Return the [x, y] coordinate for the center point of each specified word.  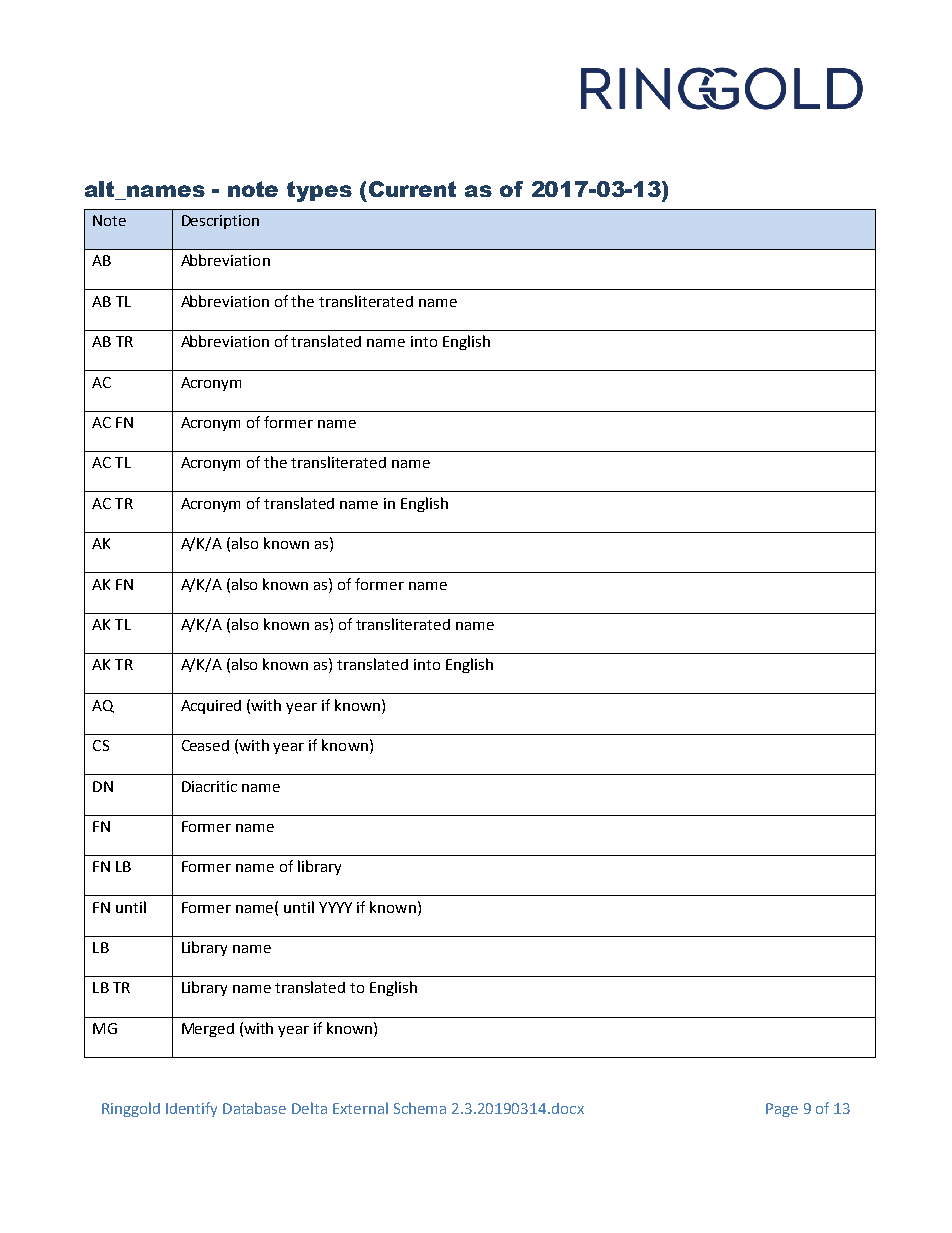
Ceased [205, 745]
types [319, 191]
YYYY [335, 907]
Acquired [211, 707]
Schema [420, 1108]
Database [254, 1108]
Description [220, 222]
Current [412, 189]
